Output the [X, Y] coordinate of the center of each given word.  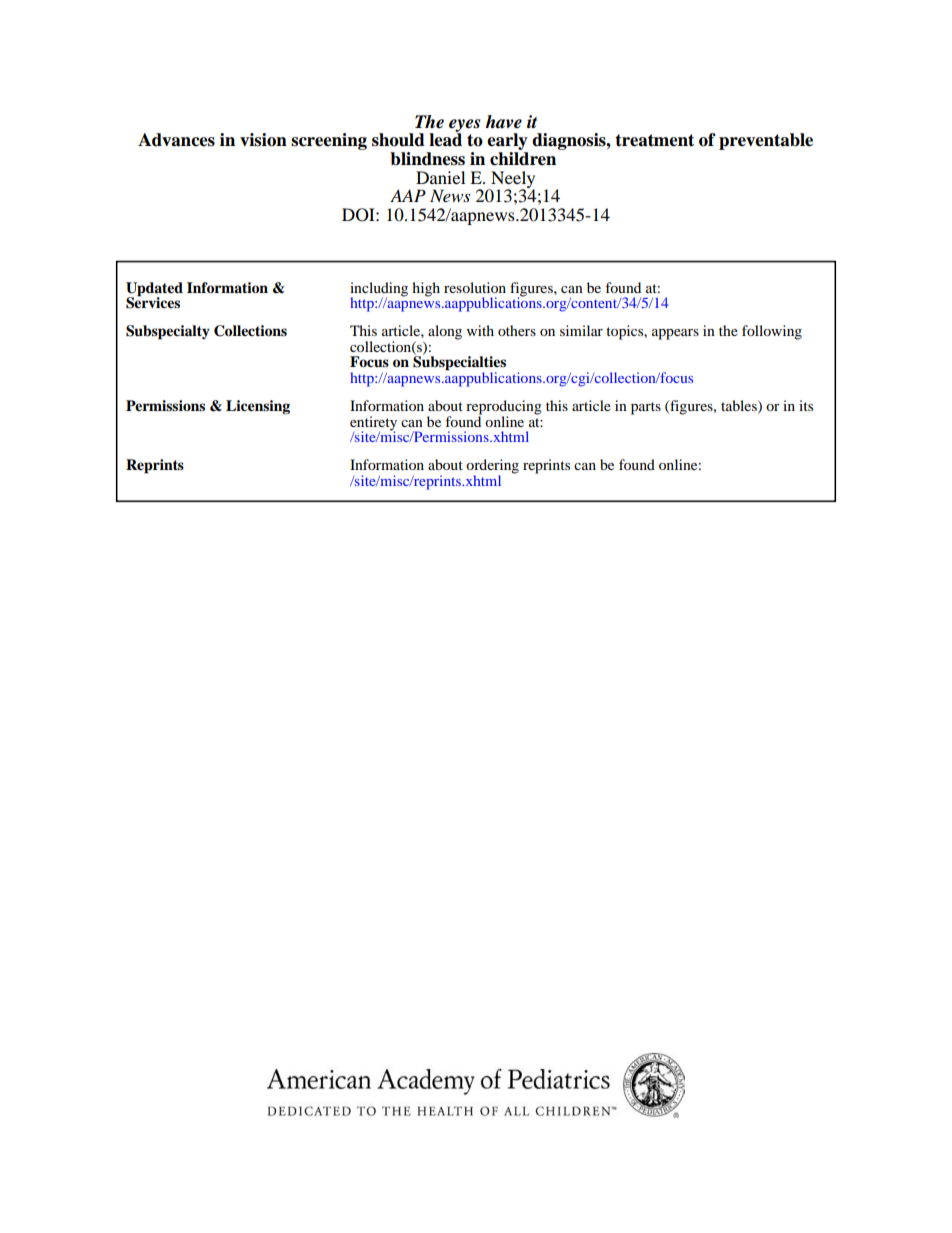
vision [263, 140]
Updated [154, 290]
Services [153, 302]
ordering [492, 467]
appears [675, 334]
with [480, 330]
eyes [464, 126]
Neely [512, 180]
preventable [766, 141]
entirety [373, 424]
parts [646, 408]
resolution [475, 287]
